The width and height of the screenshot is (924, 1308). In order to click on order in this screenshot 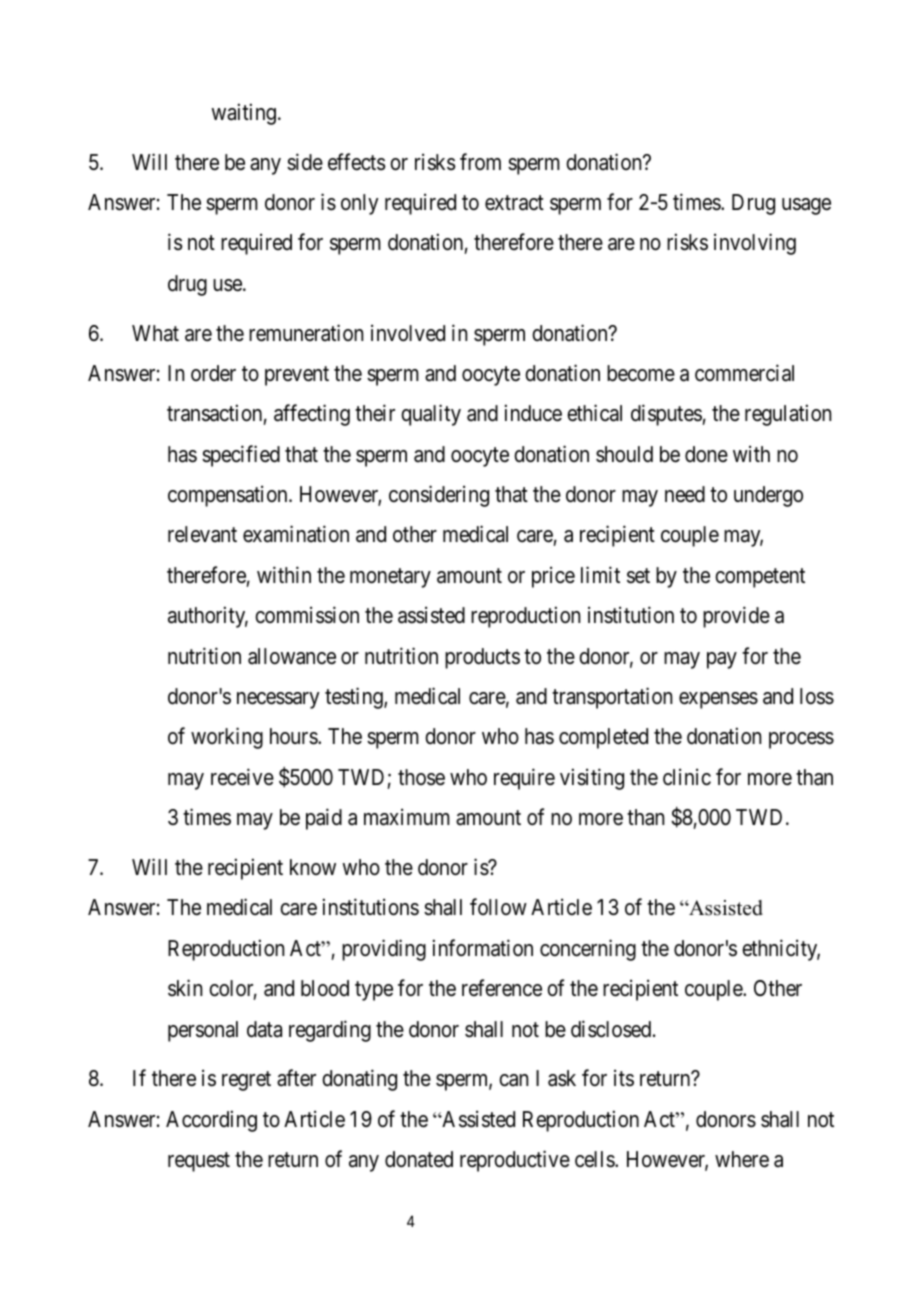, I will do `click(213, 373)`.
